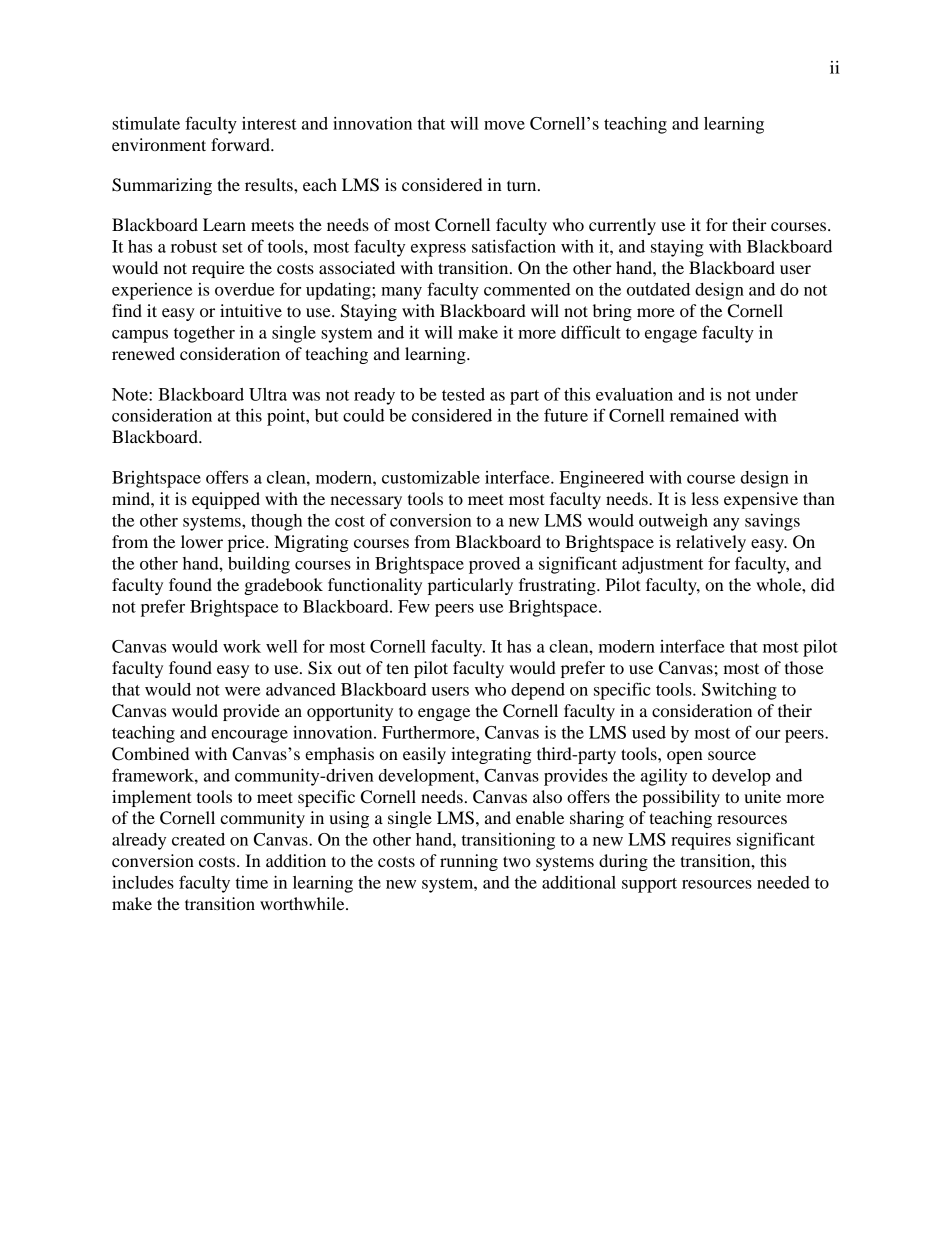 Image resolution: width=952 pixels, height=1233 pixels. Describe the element at coordinates (282, 646) in the screenshot. I see `well` at that location.
